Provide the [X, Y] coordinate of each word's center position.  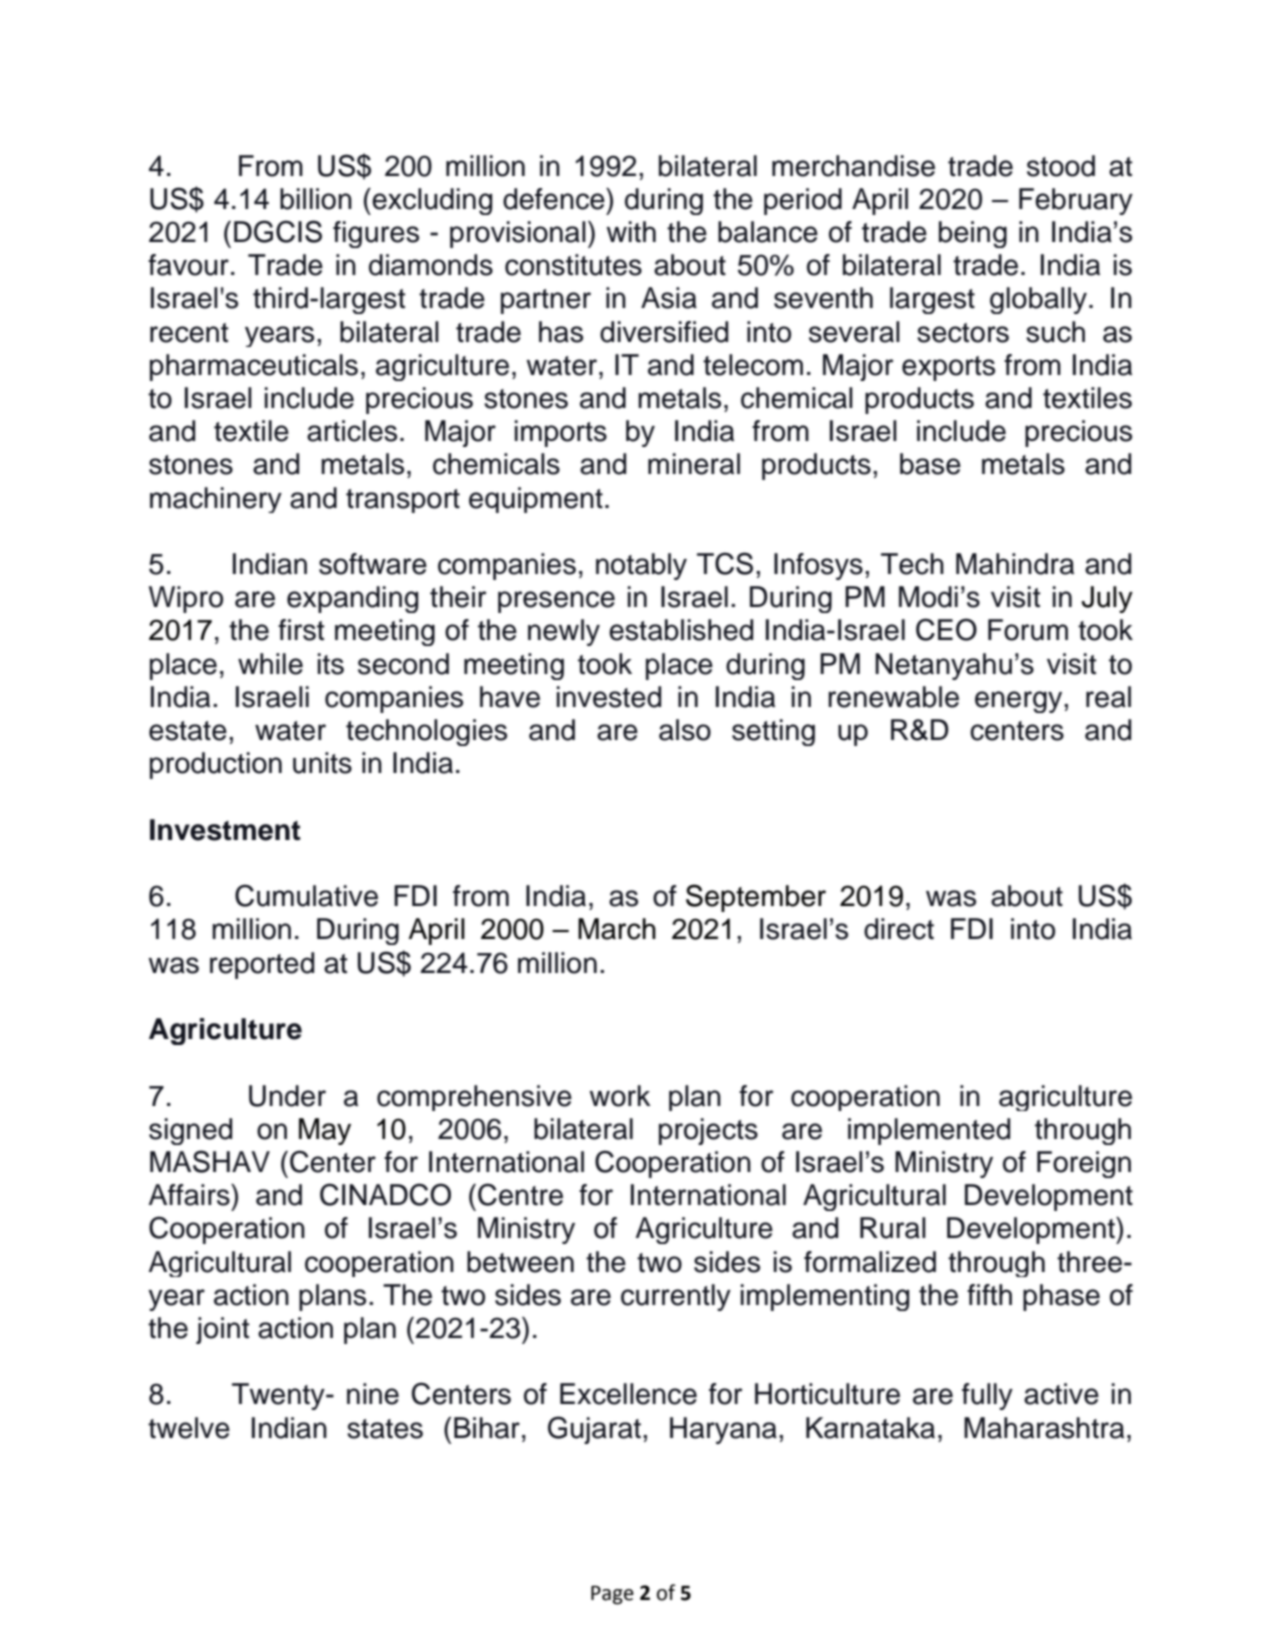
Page [612, 1595]
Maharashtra [1044, 1428]
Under [287, 1096]
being [973, 234]
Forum [1028, 630]
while [270, 664]
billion [316, 199]
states [385, 1429]
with [631, 231]
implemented [929, 1131]
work [620, 1096]
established [681, 630]
